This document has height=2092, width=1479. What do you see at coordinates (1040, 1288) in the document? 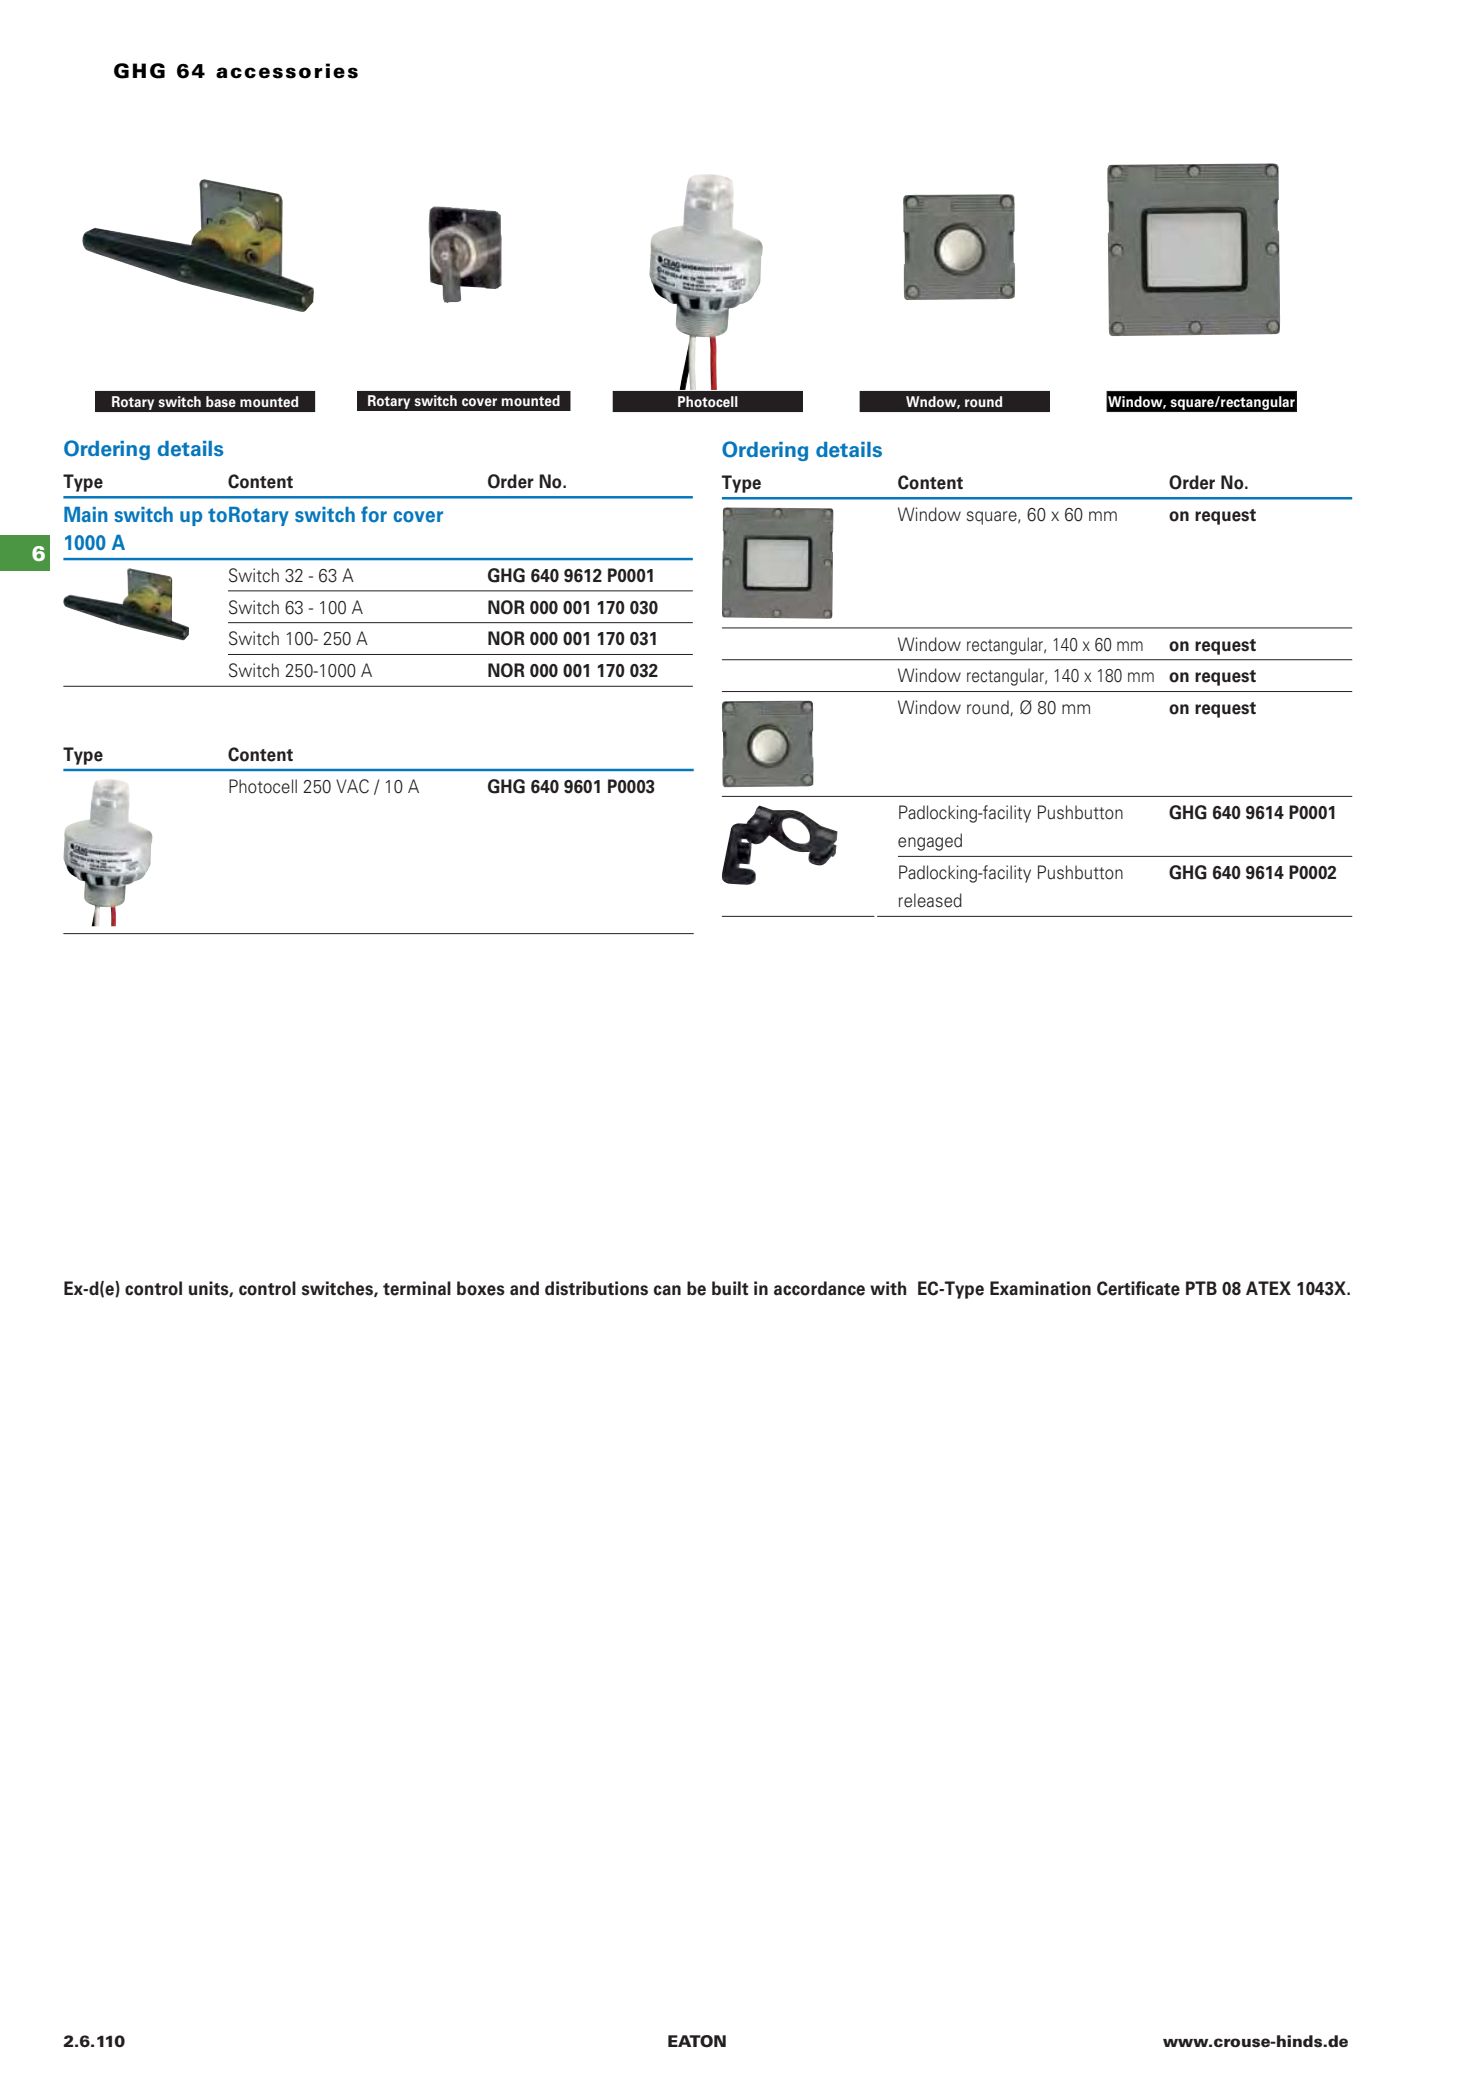
I see `Examination` at bounding box center [1040, 1288].
